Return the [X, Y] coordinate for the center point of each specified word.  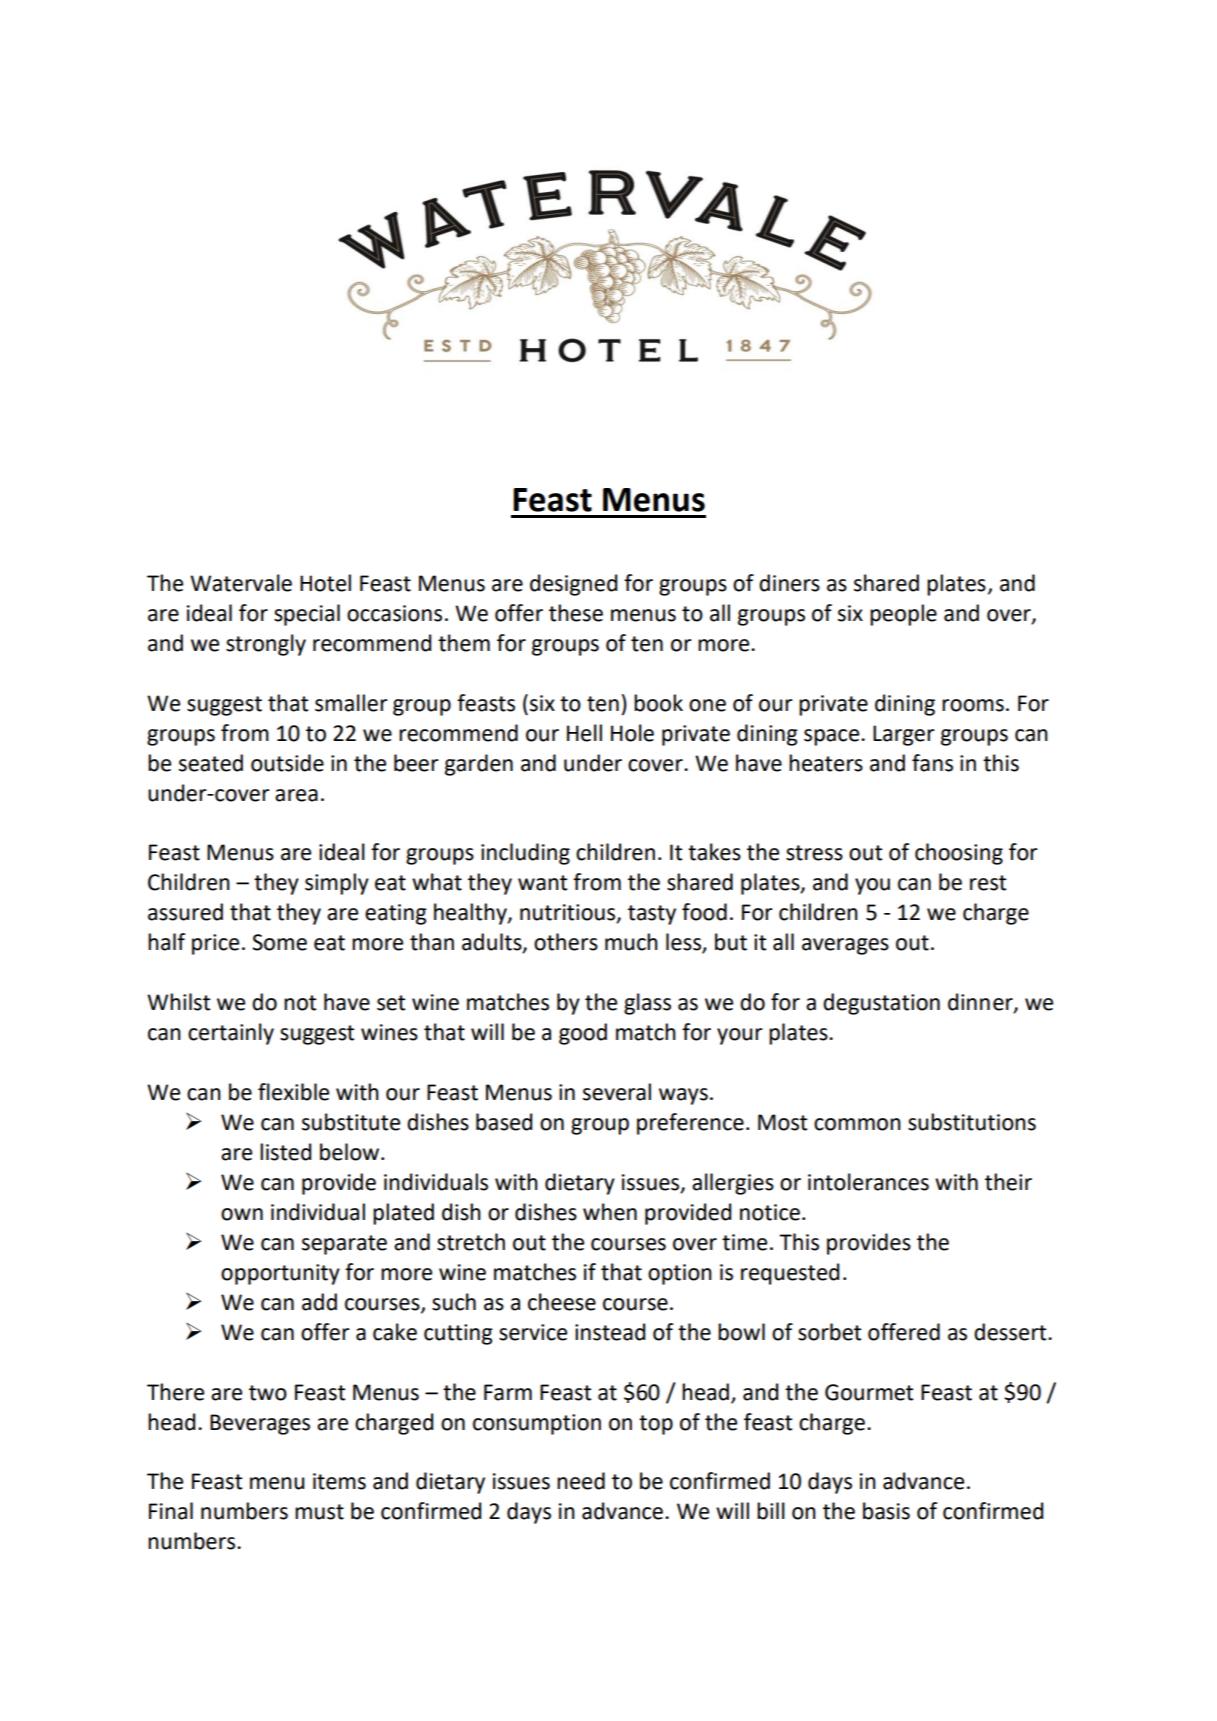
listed [285, 1152]
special [307, 615]
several [617, 1092]
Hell [584, 733]
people [903, 615]
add [319, 1302]
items [339, 1481]
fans [932, 763]
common [857, 1124]
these [576, 613]
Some [279, 942]
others [566, 942]
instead [610, 1332]
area [296, 795]
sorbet [829, 1332]
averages [845, 946]
